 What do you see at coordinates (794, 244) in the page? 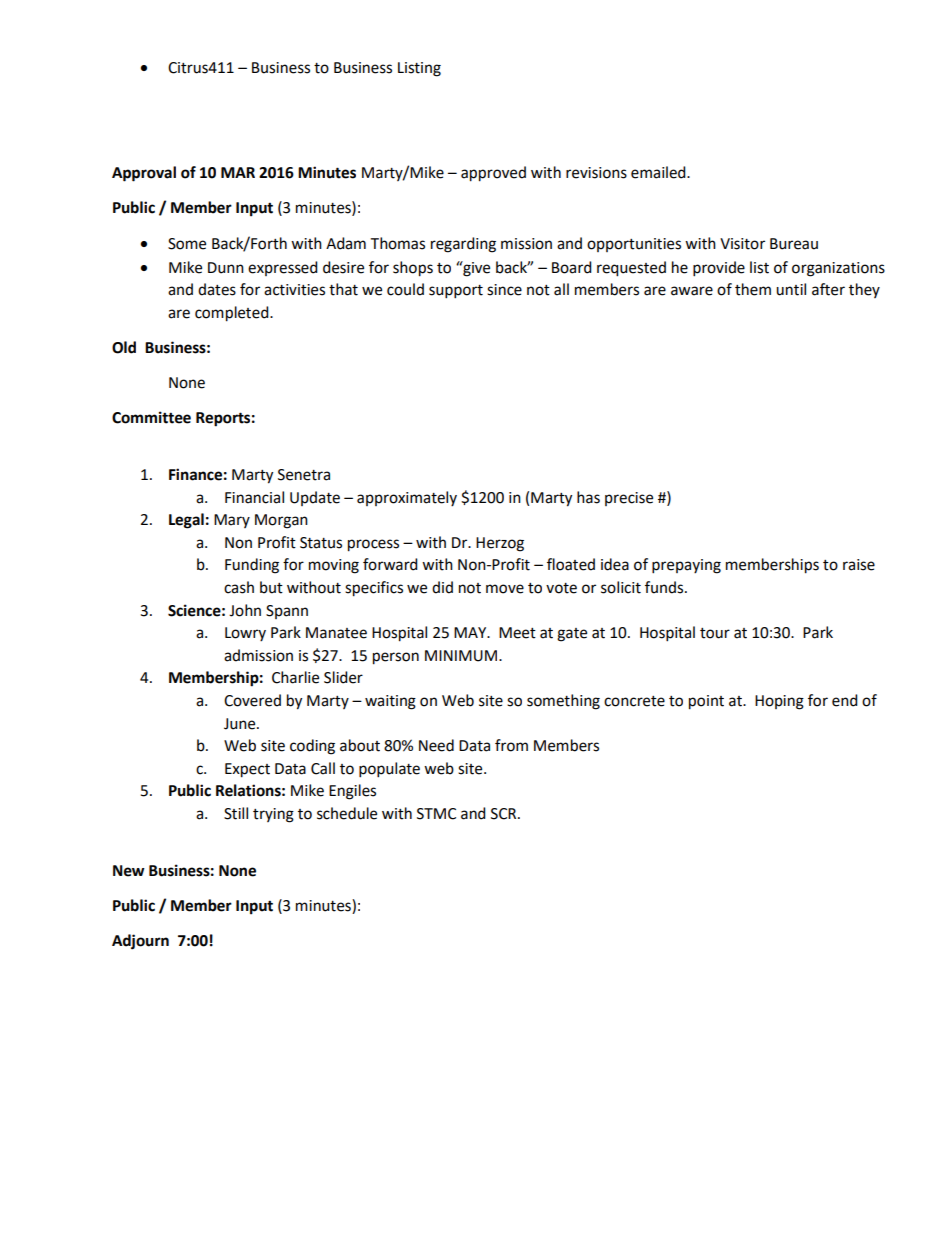
I see `Bureau` at bounding box center [794, 244].
